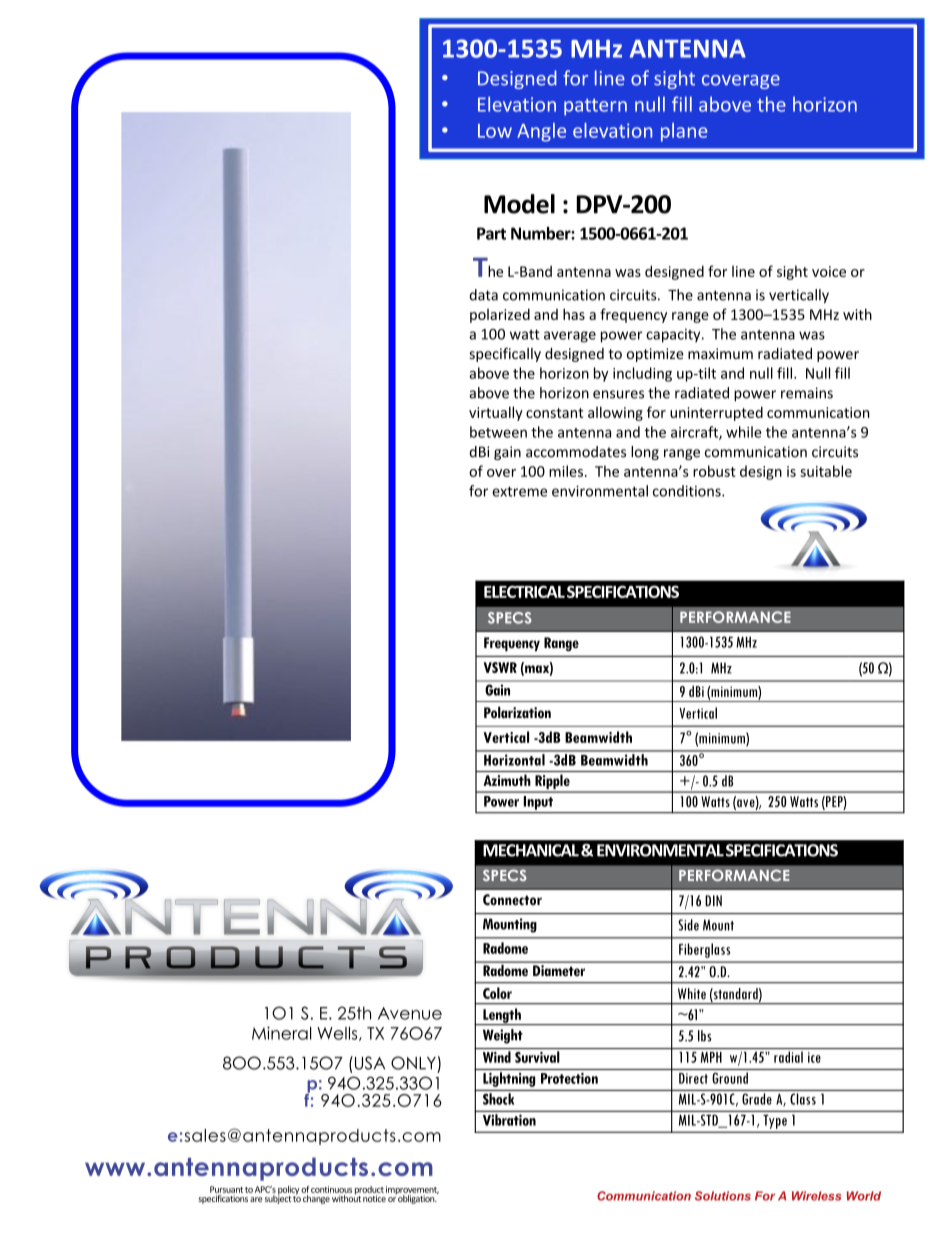 The height and width of the page is (1233, 952). What do you see at coordinates (491, 233) in the page?
I see `Part` at bounding box center [491, 233].
